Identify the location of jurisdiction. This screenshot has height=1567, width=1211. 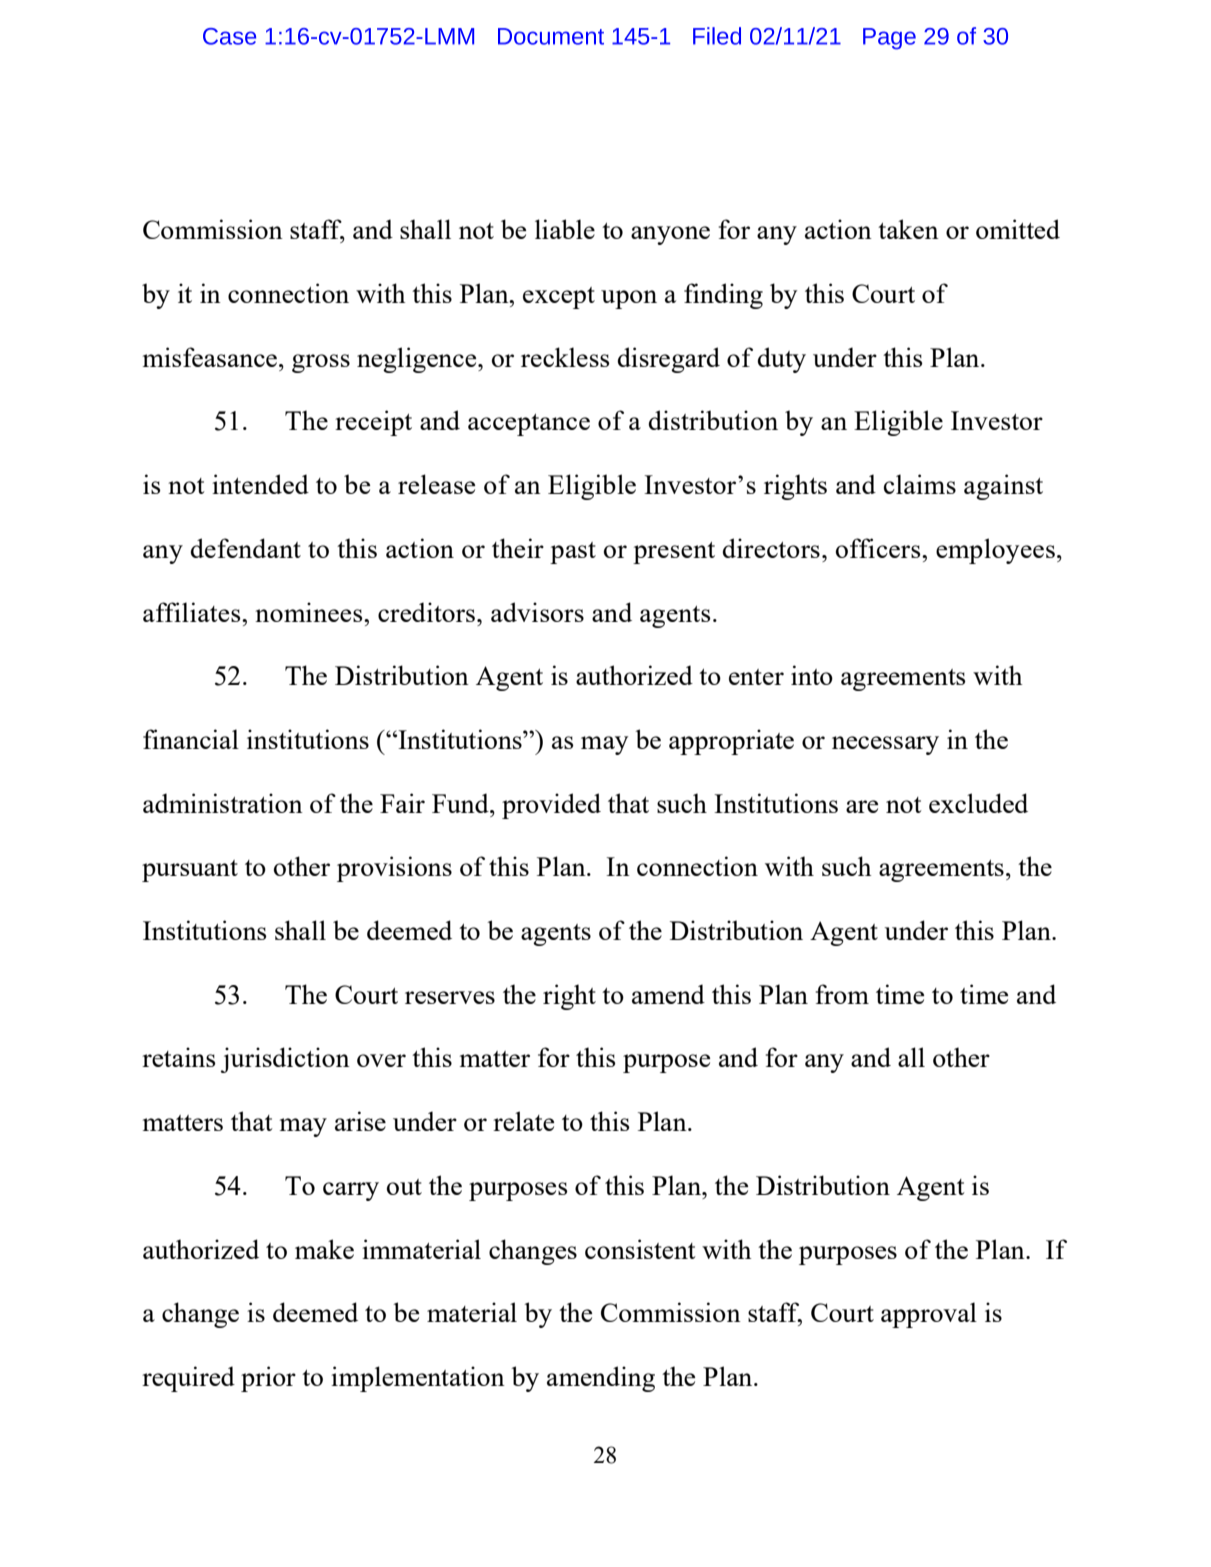
(285, 1060).
